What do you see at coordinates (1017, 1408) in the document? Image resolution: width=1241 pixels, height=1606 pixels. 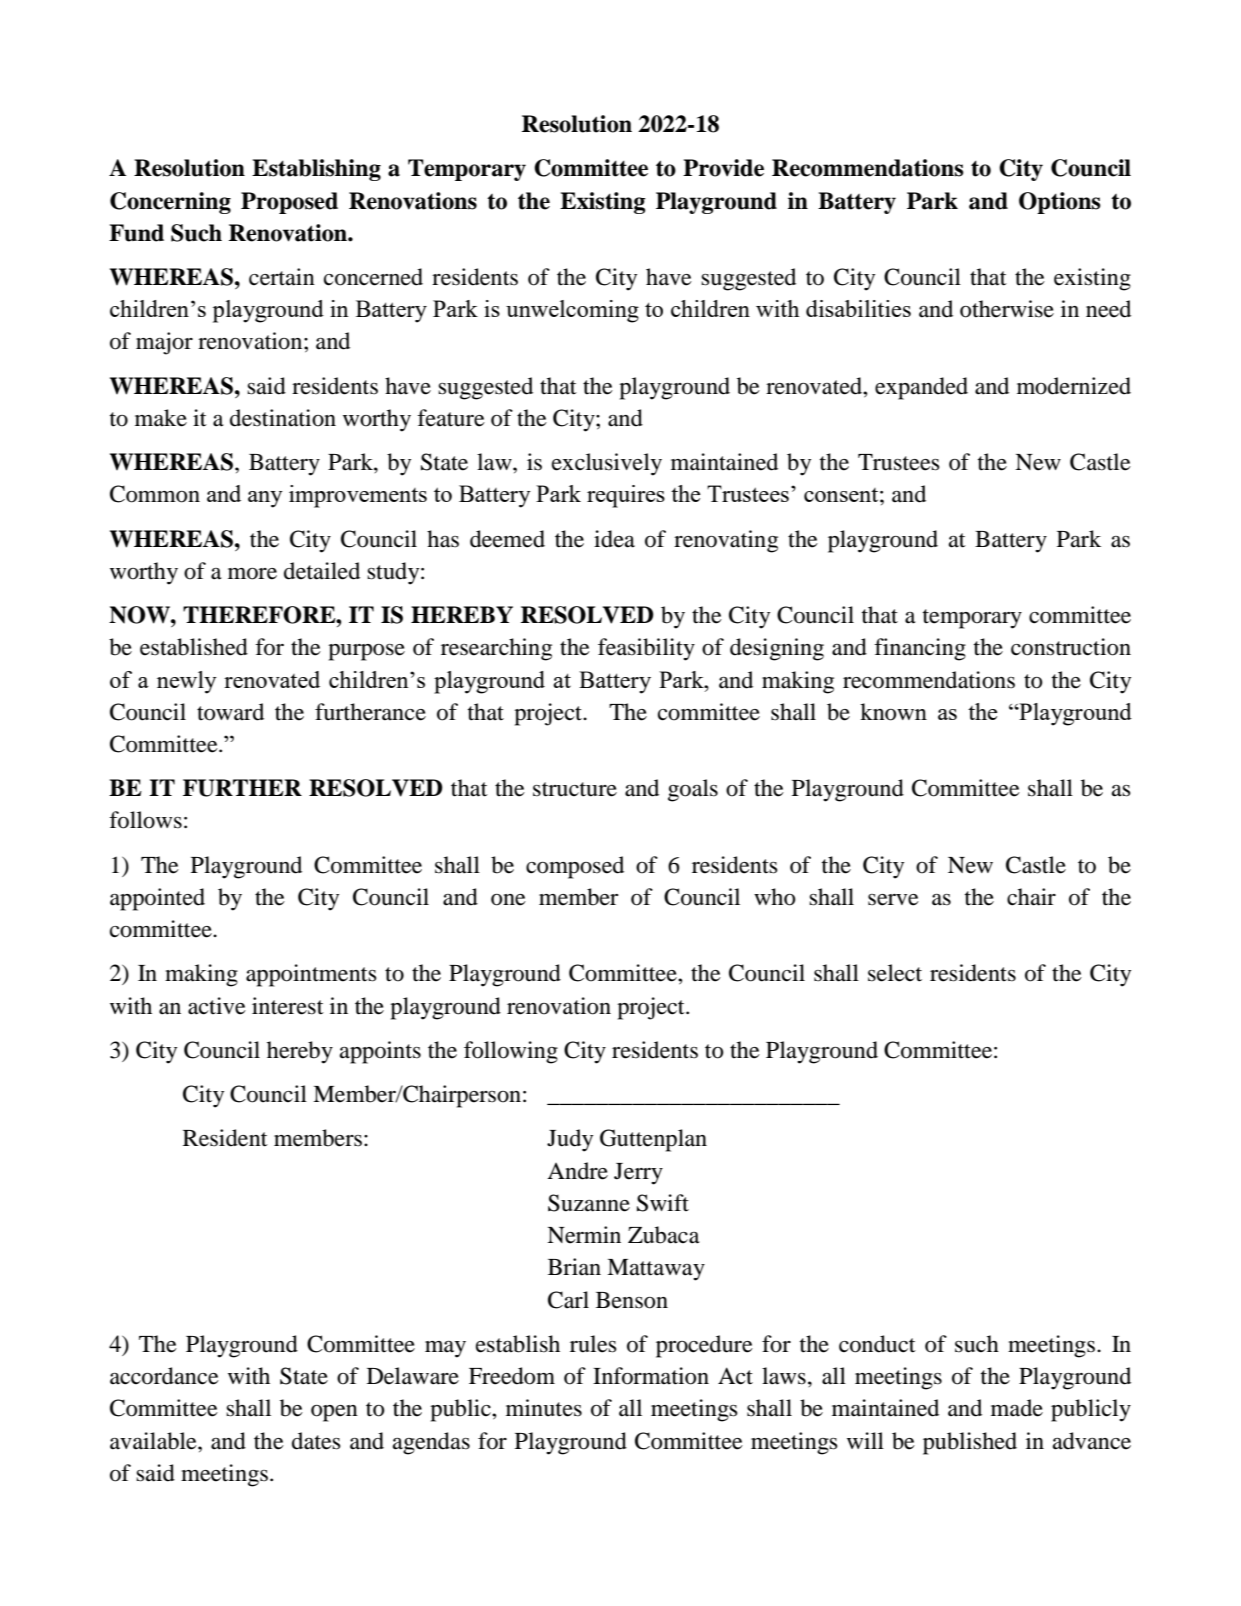 I see `made` at bounding box center [1017, 1408].
